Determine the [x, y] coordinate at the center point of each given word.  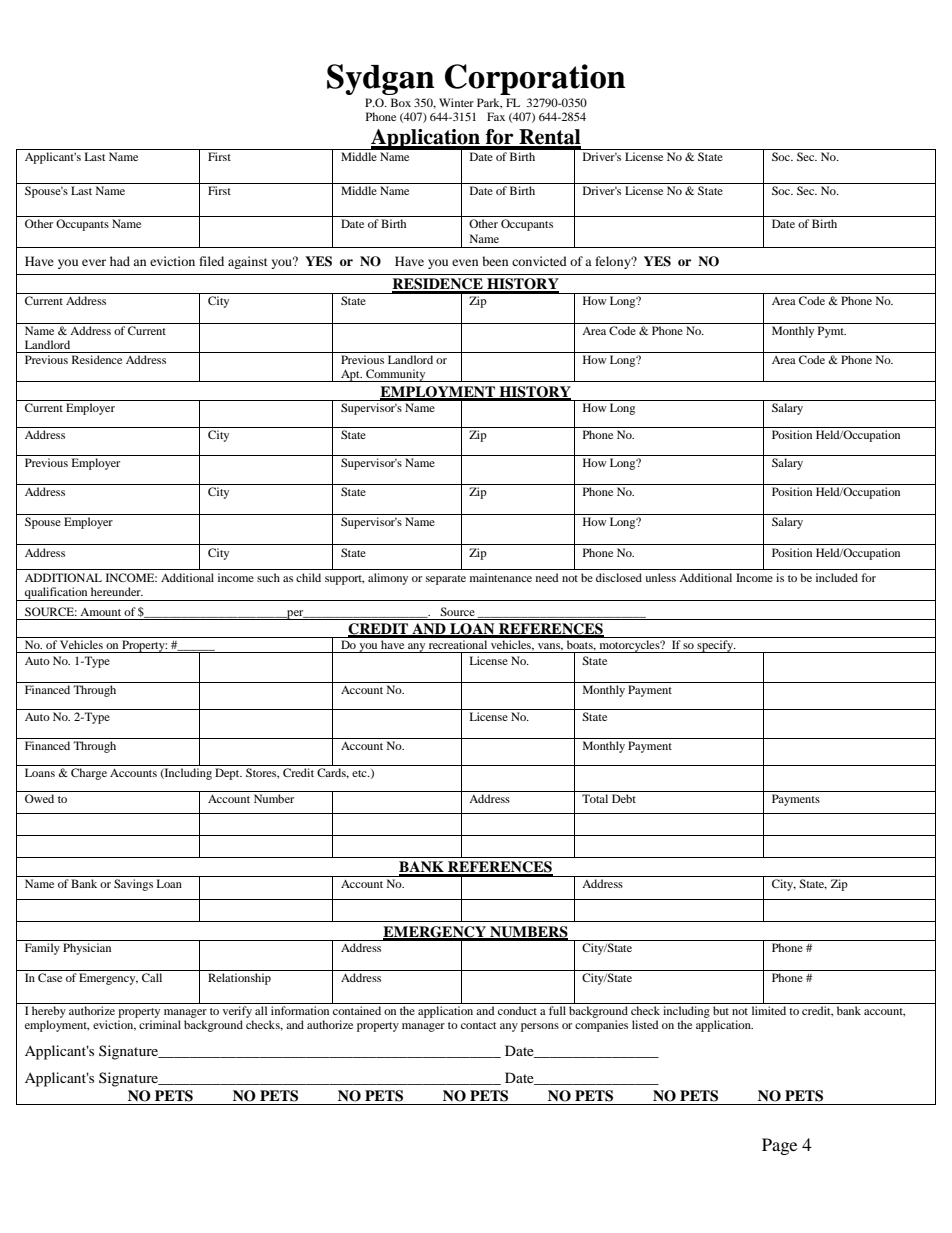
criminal [160, 1024]
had [120, 261]
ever [94, 262]
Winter [456, 102]
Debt [624, 798]
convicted [539, 261]
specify [715, 646]
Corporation [535, 79]
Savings [133, 885]
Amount [100, 612]
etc [360, 773]
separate [446, 580]
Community [396, 375]
